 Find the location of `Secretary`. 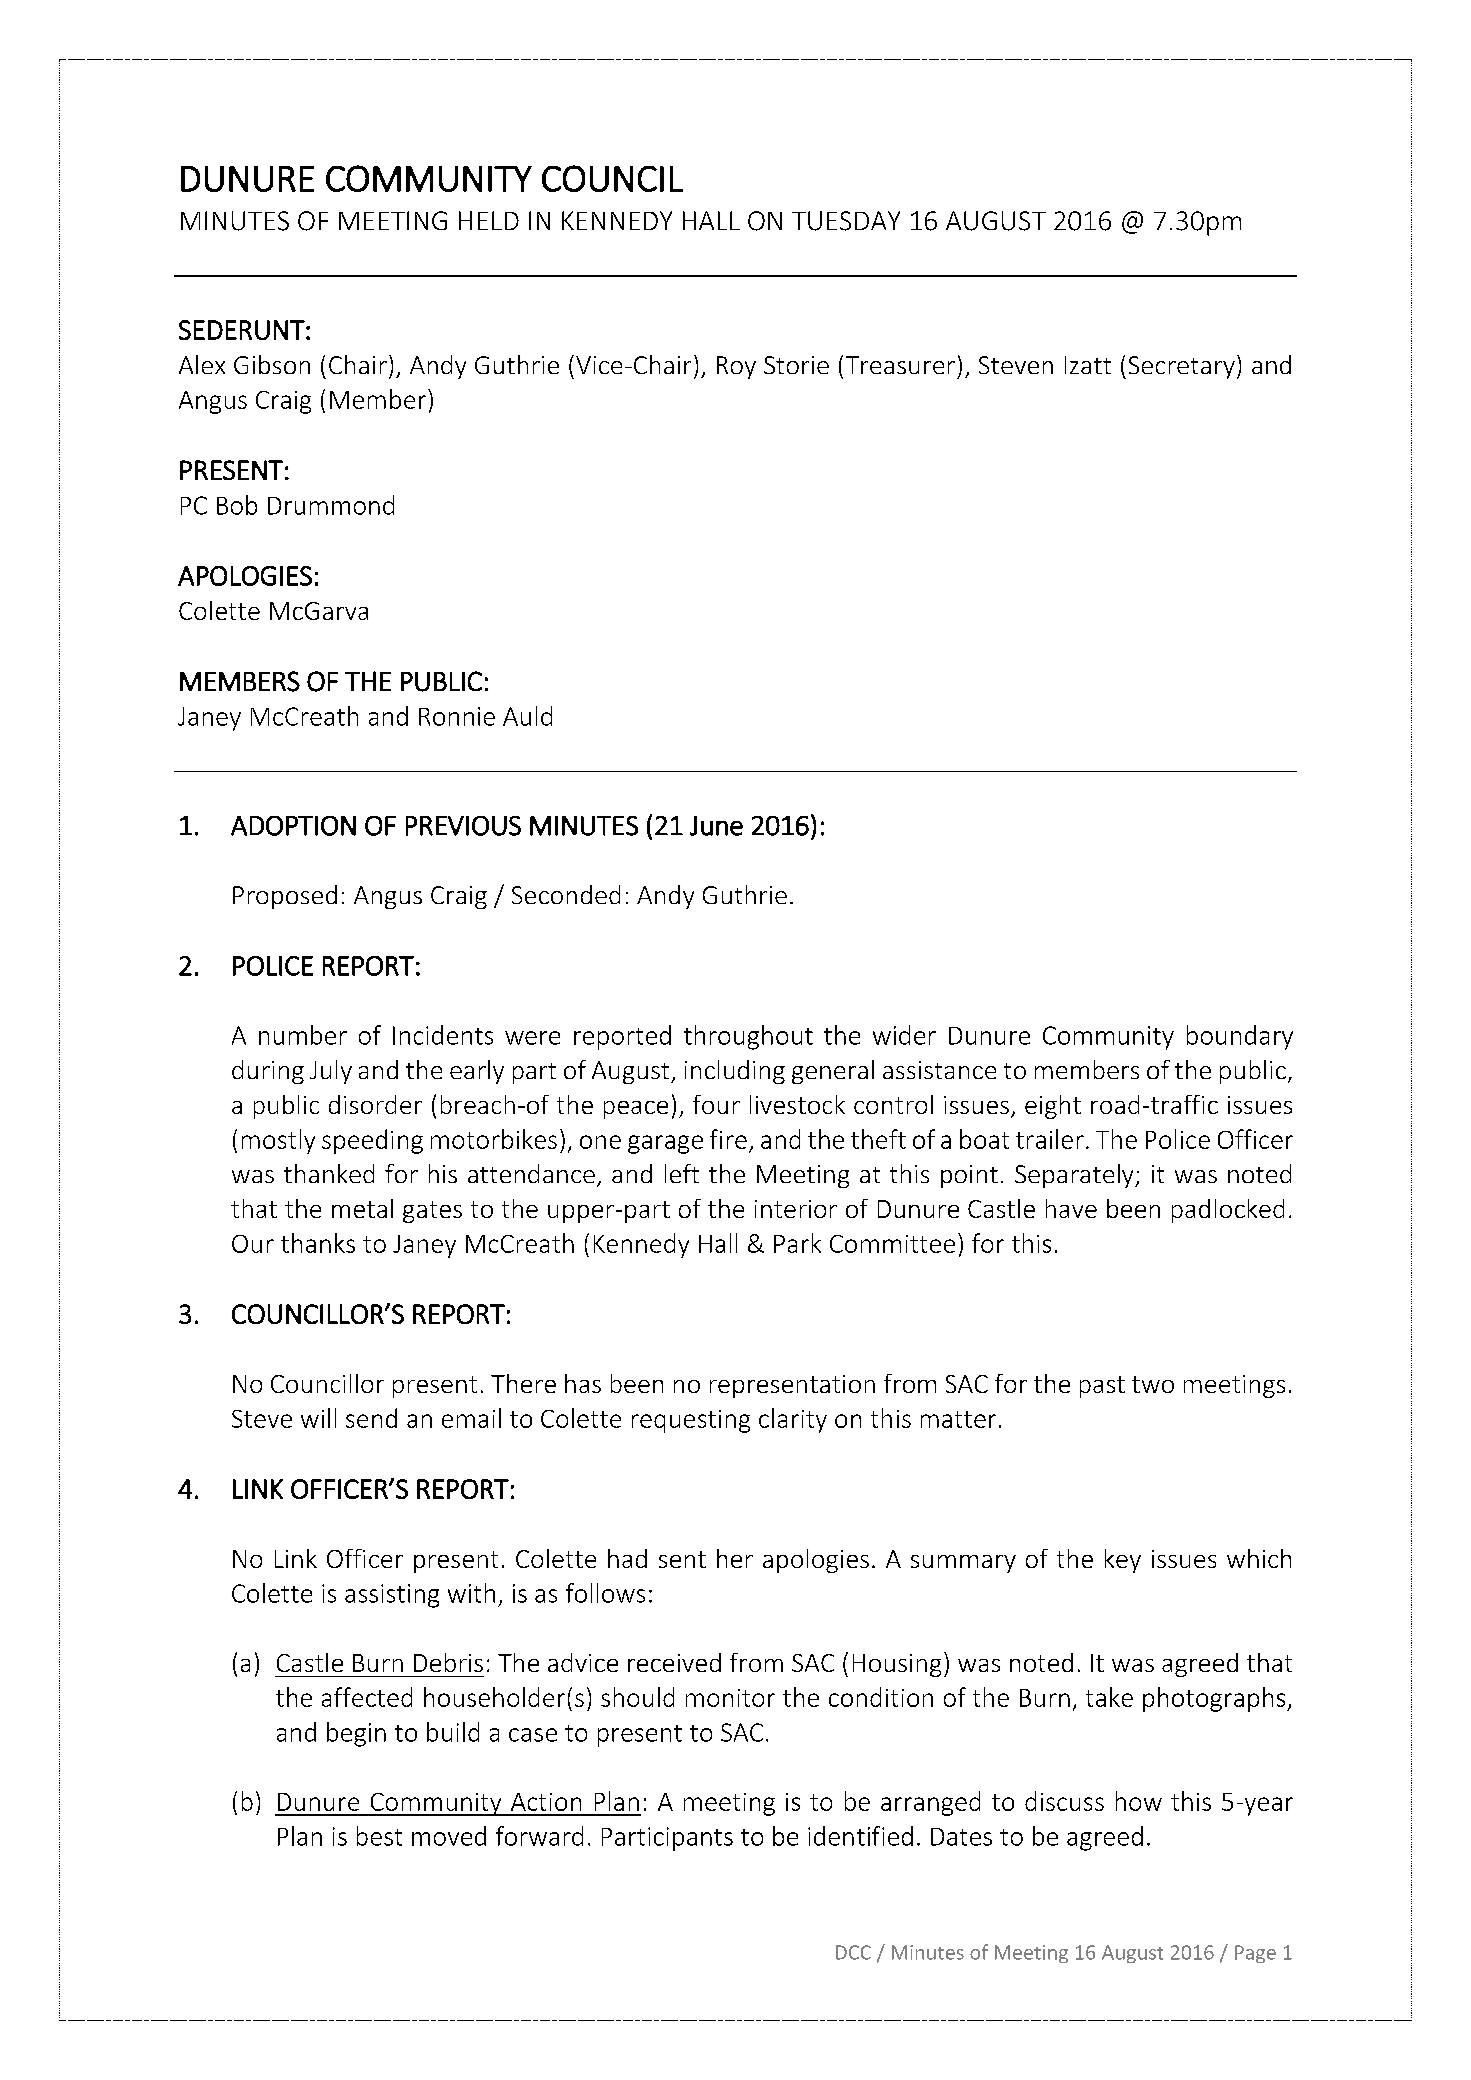

Secretary is located at coordinates (1182, 367).
